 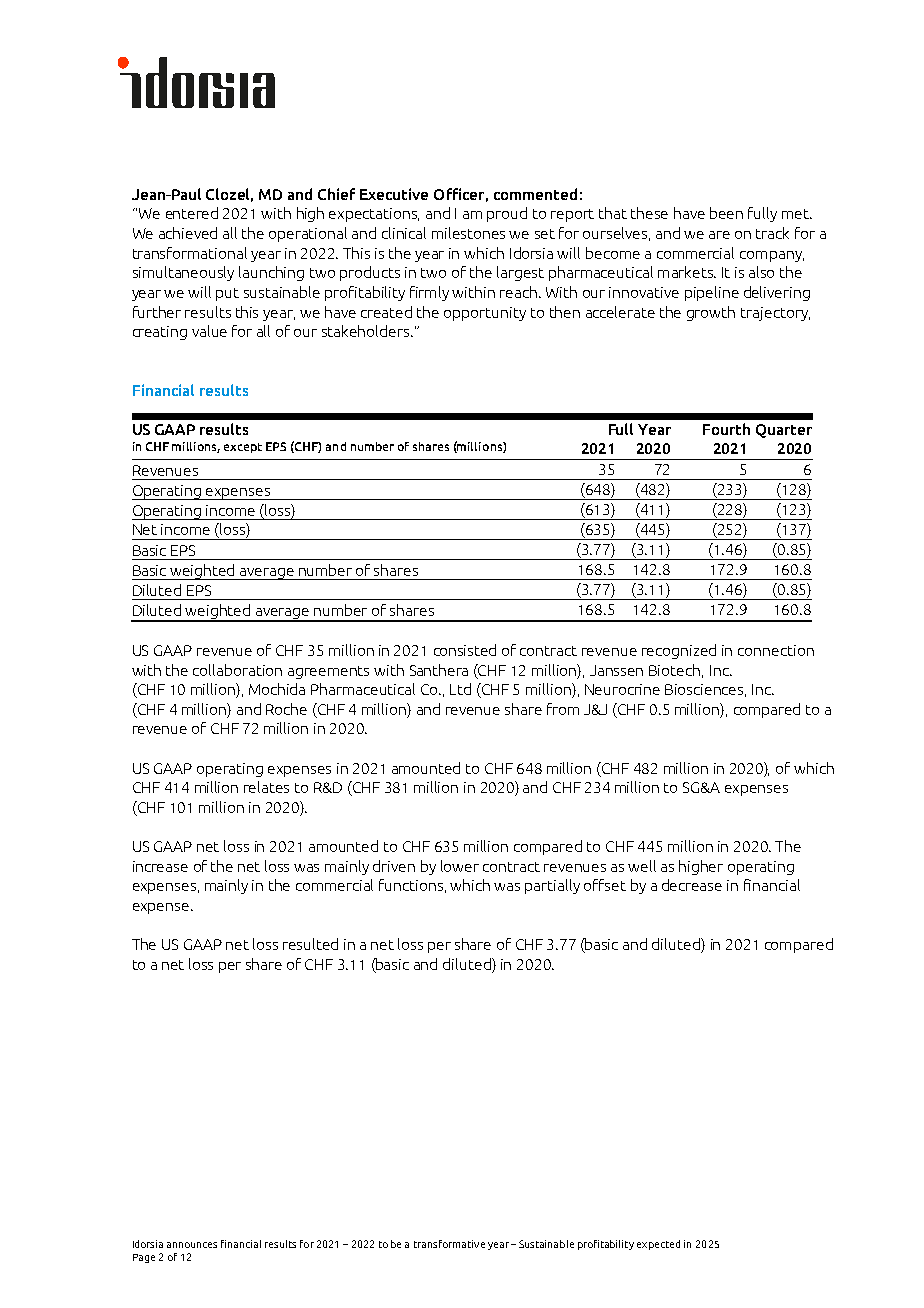 What do you see at coordinates (460, 689) in the screenshot?
I see `Ltd` at bounding box center [460, 689].
